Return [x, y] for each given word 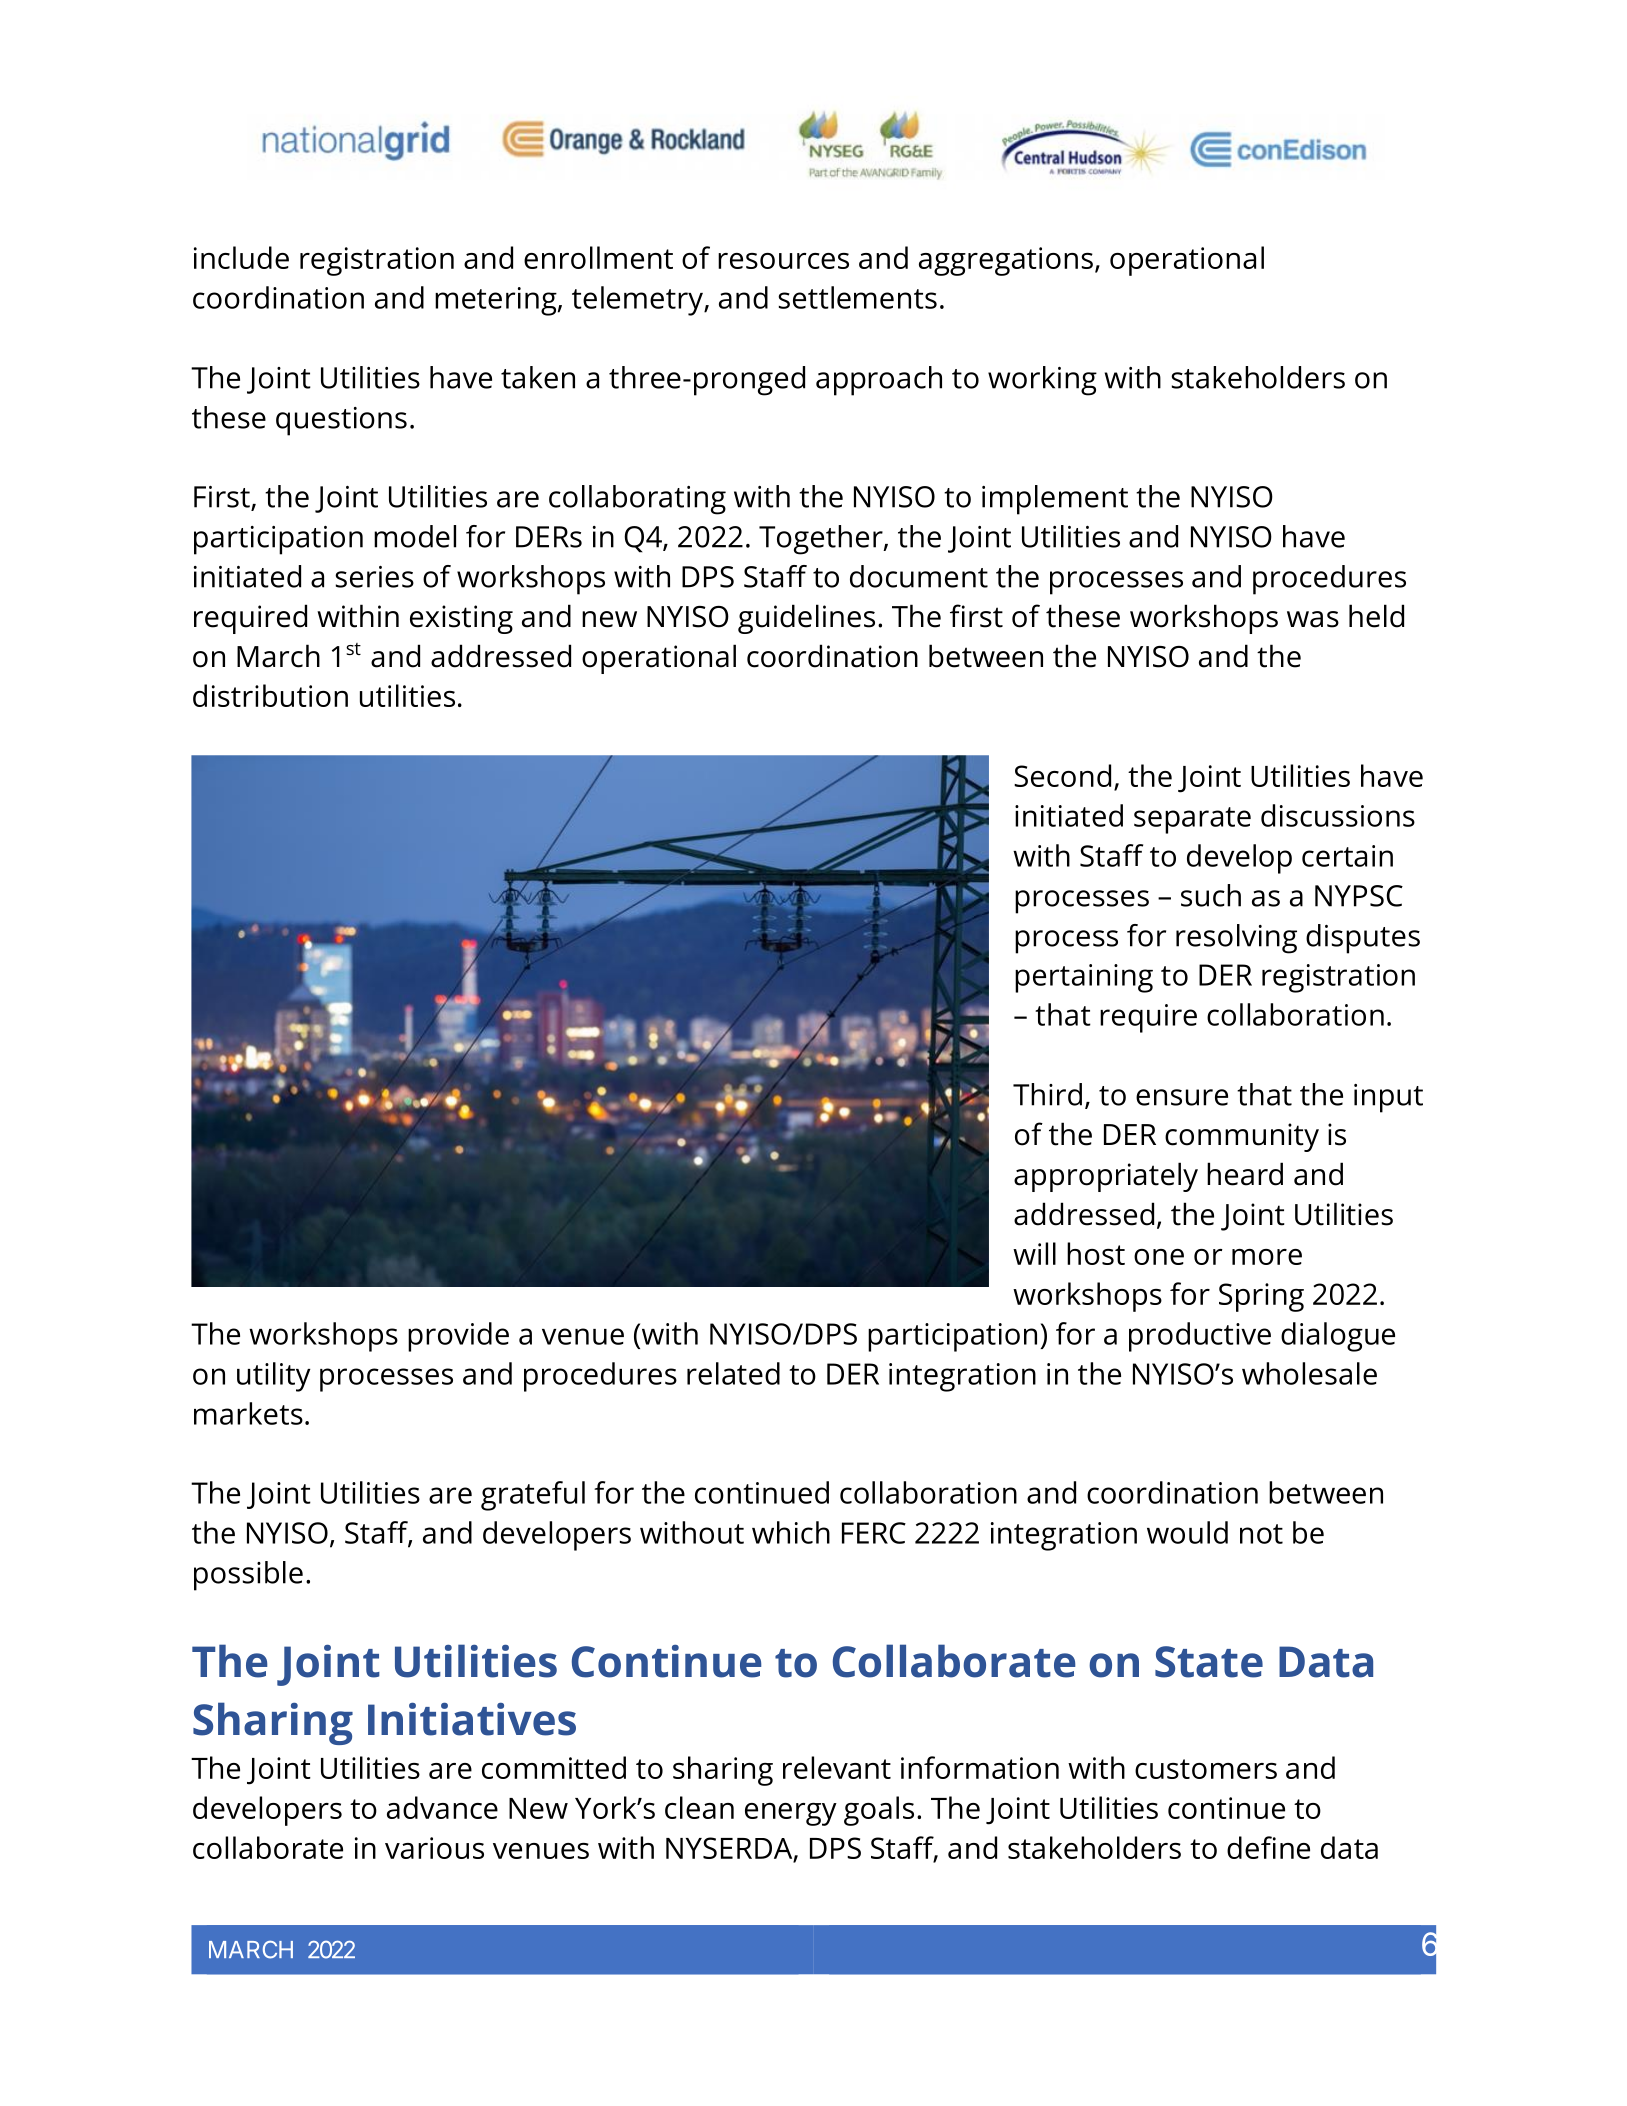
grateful [533, 1496]
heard [1245, 1174]
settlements [857, 297]
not [1261, 1534]
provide [458, 1337]
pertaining [1084, 978]
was [1313, 619]
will [1034, 1253]
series [374, 577]
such [1211, 895]
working [1042, 381]
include [241, 257]
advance [442, 1807]
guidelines [806, 619]
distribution [270, 695]
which [791, 1532]
